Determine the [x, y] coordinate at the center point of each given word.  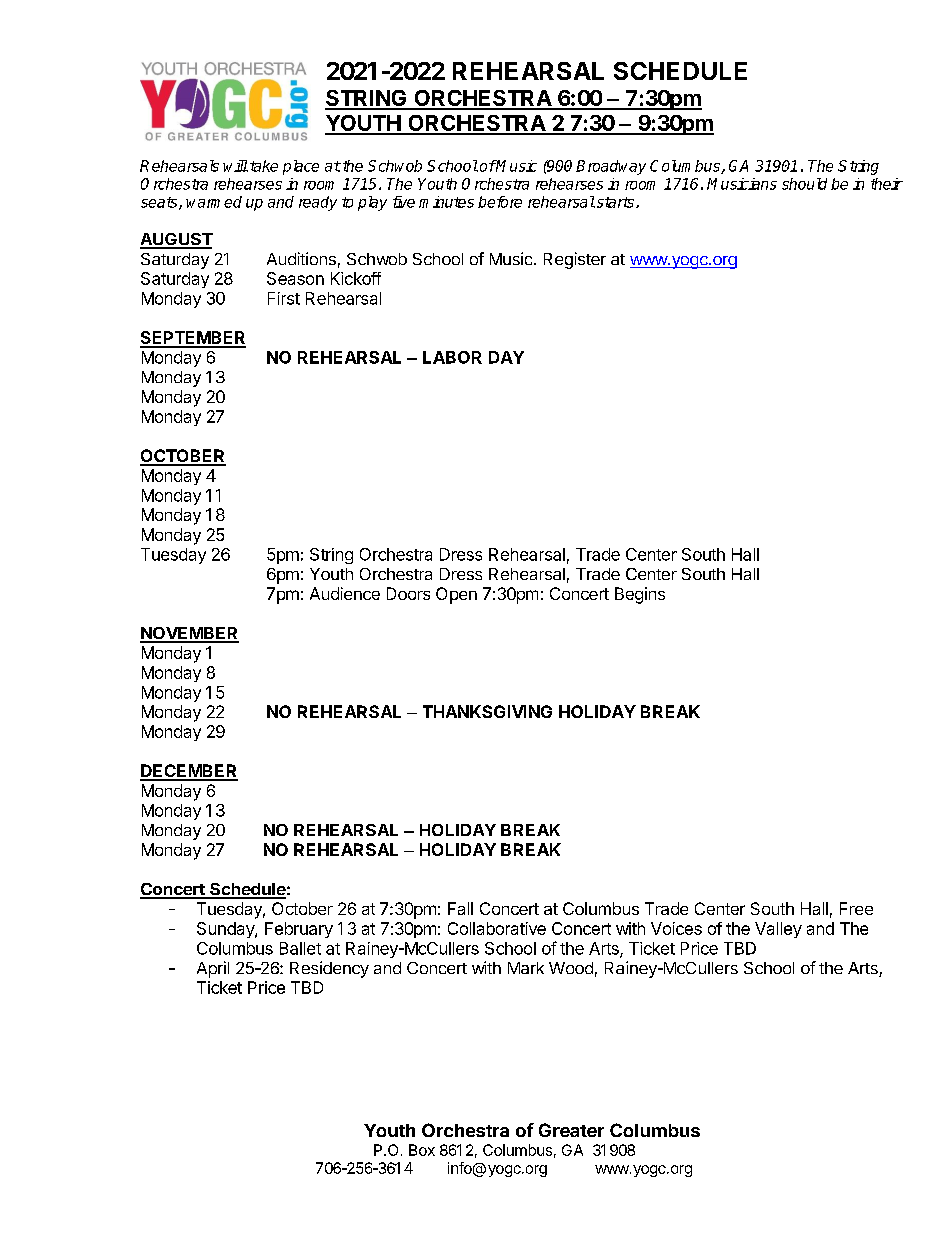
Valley [778, 930]
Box [422, 1150]
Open [456, 595]
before [500, 202]
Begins [640, 595]
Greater [571, 1130]
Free [856, 908]
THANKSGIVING [487, 711]
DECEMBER [189, 772]
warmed [214, 202]
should [804, 184]
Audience [345, 593]
